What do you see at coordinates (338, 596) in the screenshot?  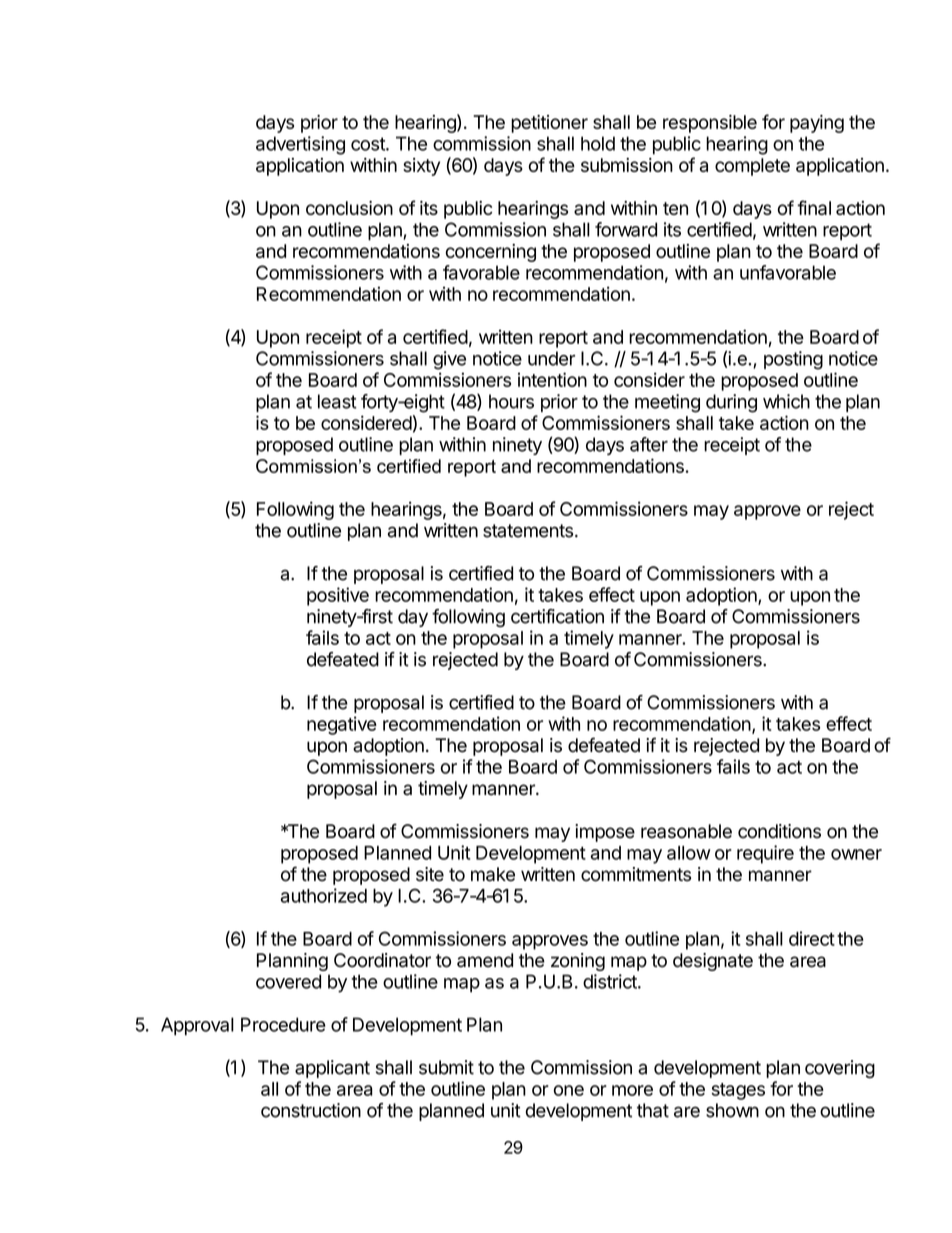 I see `positive` at bounding box center [338, 596].
